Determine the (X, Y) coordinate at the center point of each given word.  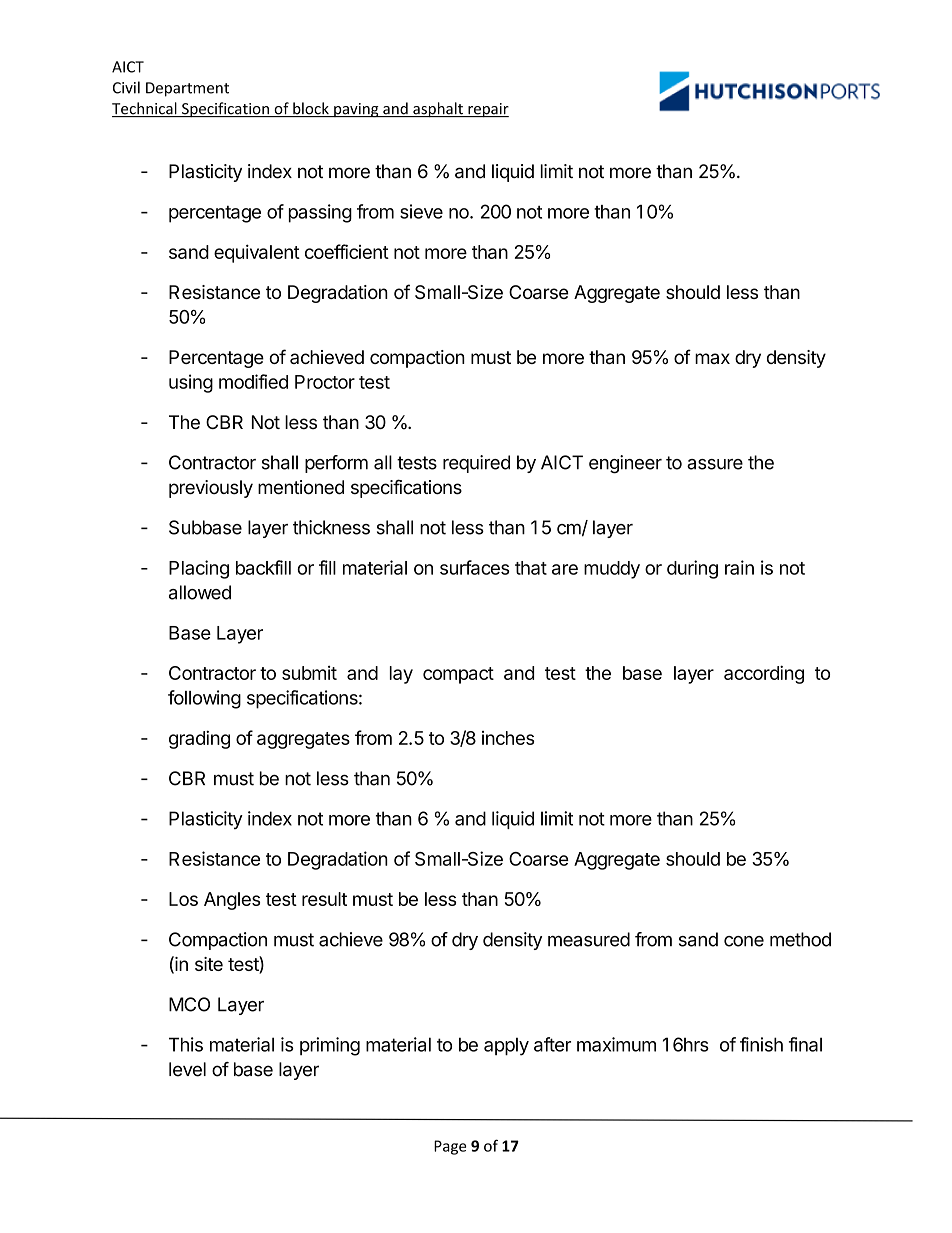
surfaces (475, 567)
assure (715, 464)
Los (183, 899)
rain (739, 567)
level (187, 1069)
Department (187, 89)
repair (487, 110)
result (324, 899)
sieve (421, 211)
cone (744, 941)
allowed (200, 592)
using (191, 383)
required (476, 464)
